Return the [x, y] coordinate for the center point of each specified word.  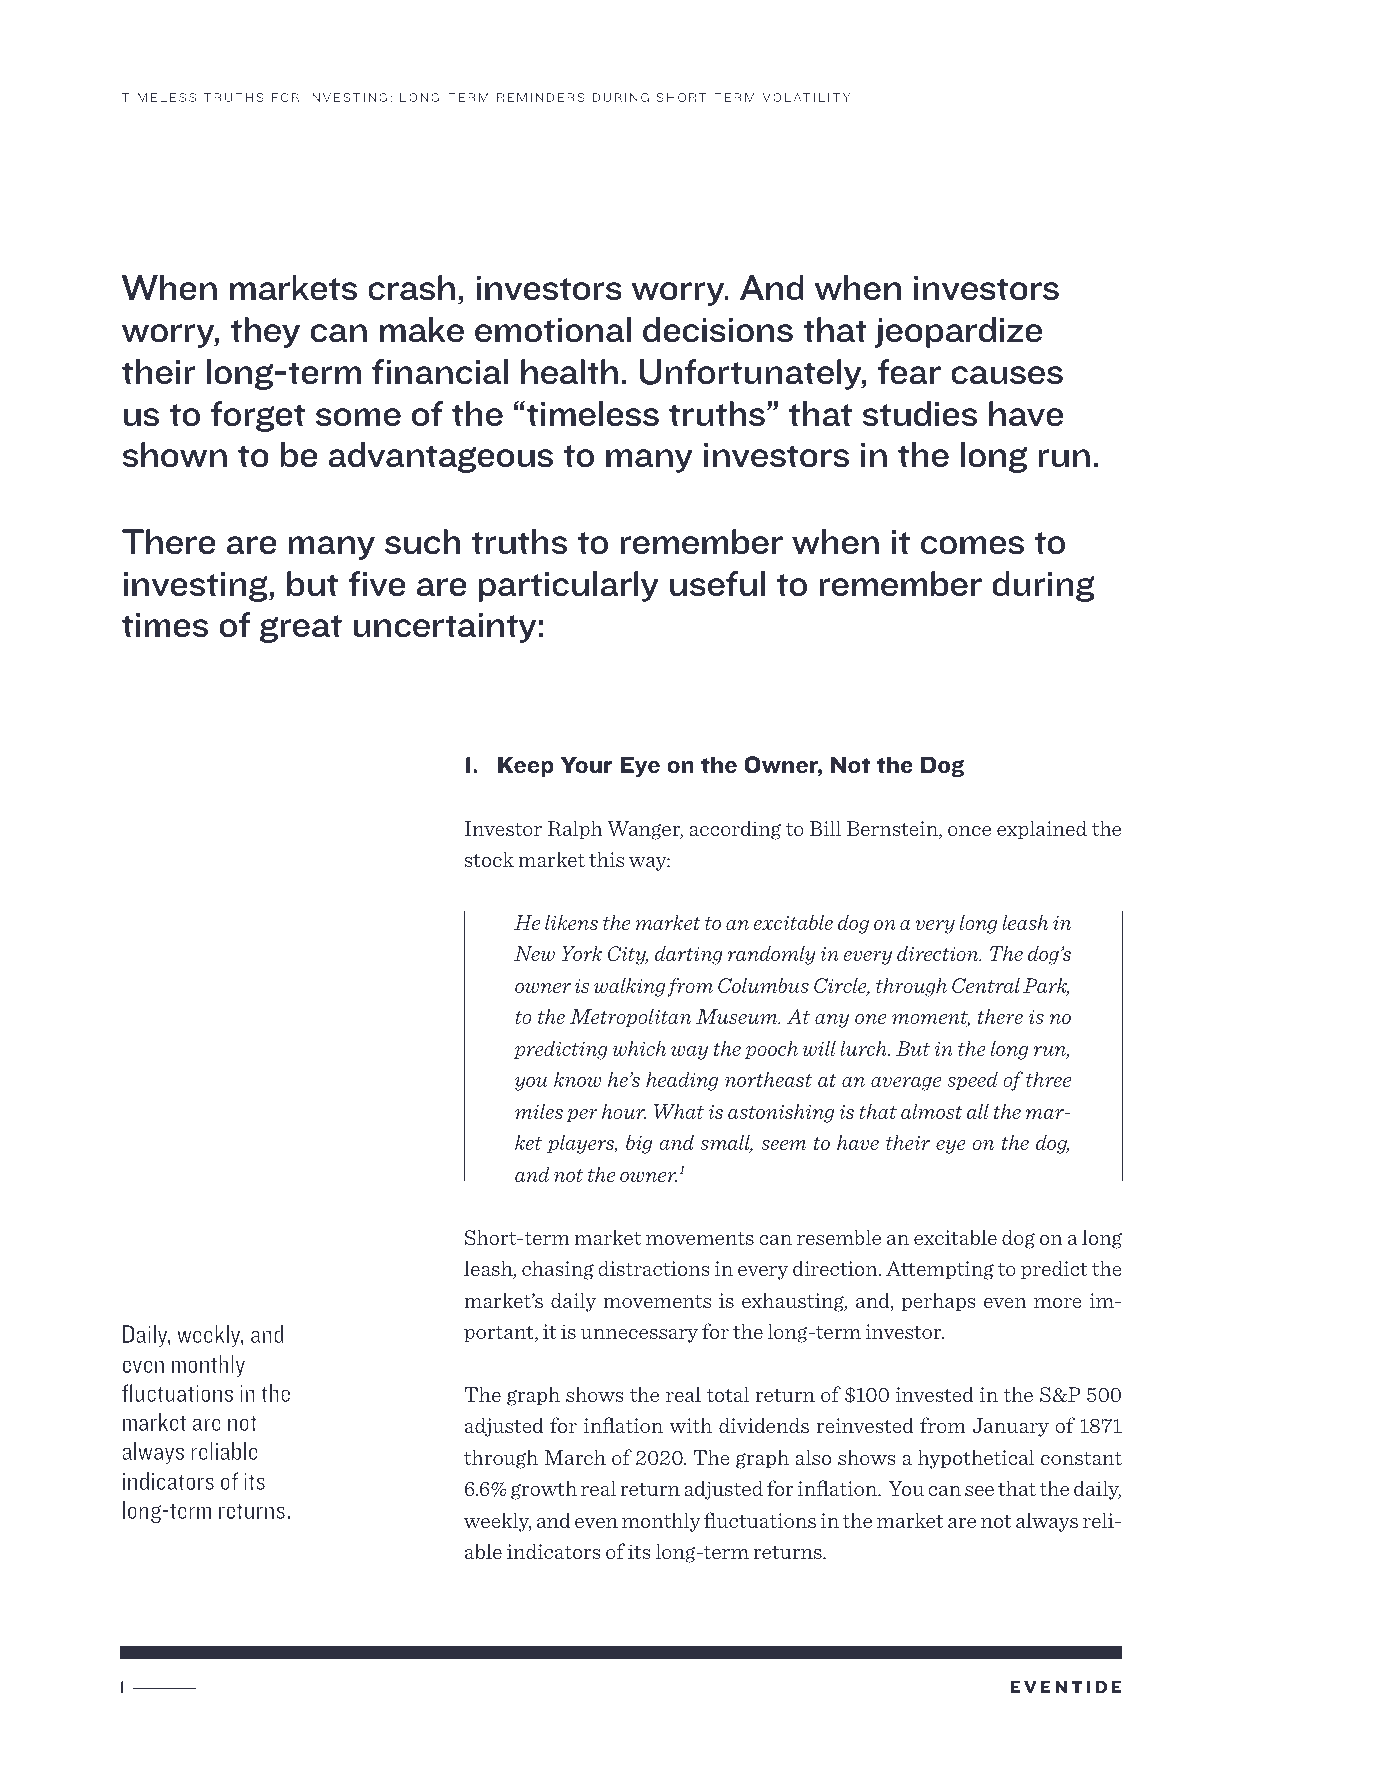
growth [544, 1490]
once [969, 831]
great [301, 629]
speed [972, 1081]
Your [586, 764]
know [577, 1079]
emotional [553, 330]
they [265, 332]
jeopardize [958, 332]
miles [539, 1111]
